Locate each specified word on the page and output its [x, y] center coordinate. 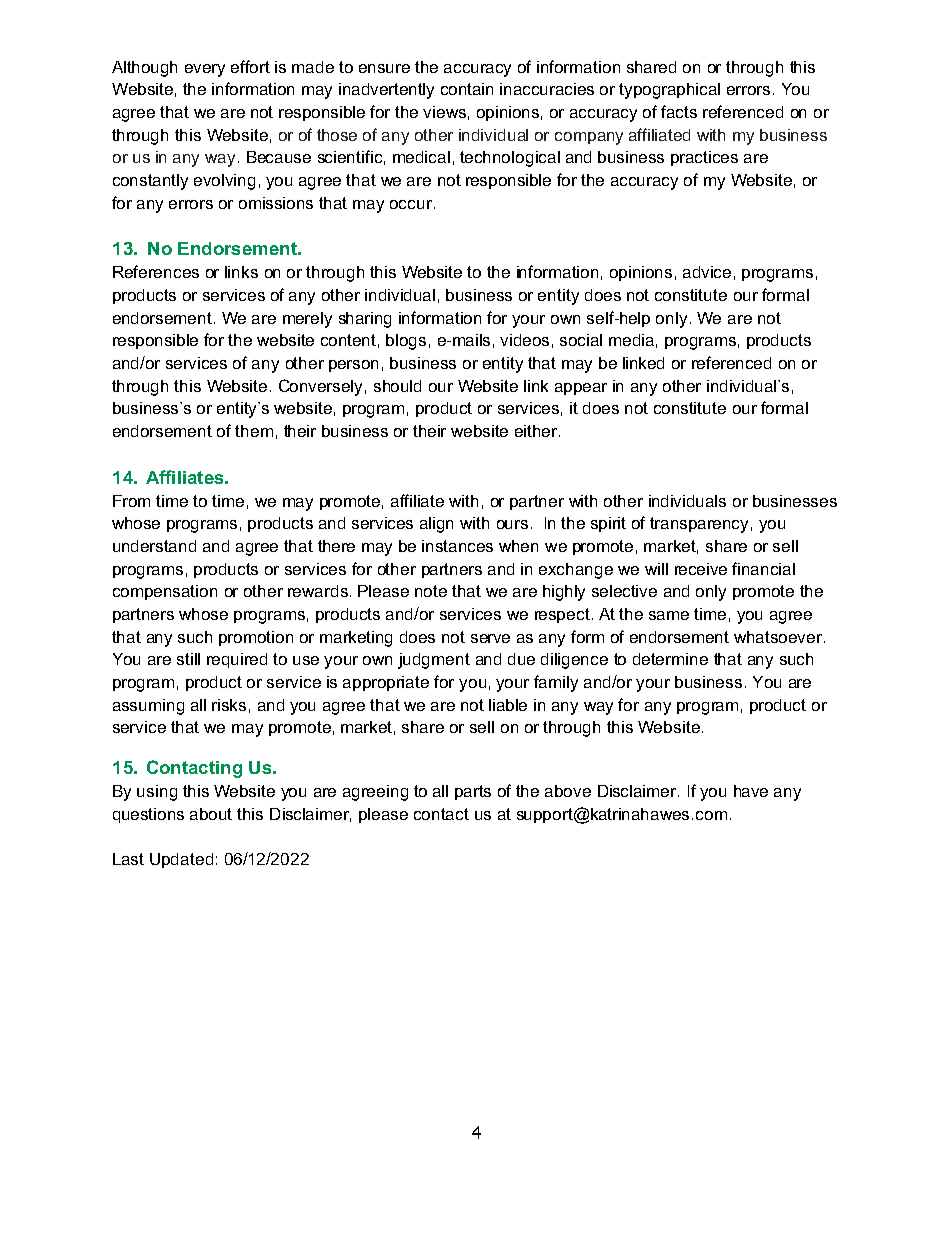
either [537, 431]
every [205, 70]
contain [467, 89]
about [211, 814]
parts [473, 792]
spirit [608, 524]
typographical [669, 91]
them [254, 431]
